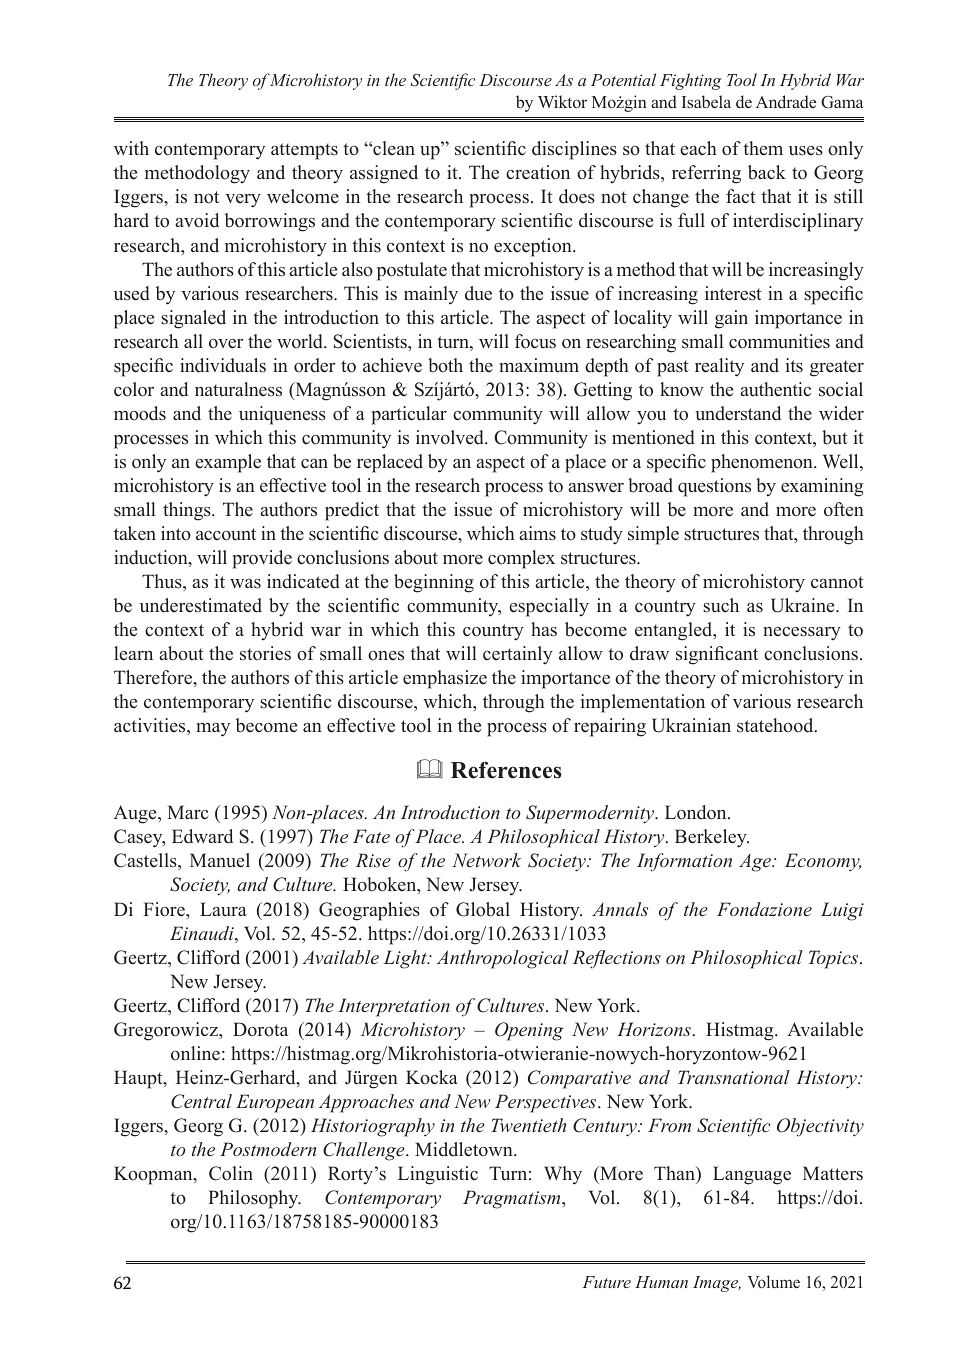 The height and width of the screenshot is (1363, 966). I want to click on Andrade, so click(786, 102).
